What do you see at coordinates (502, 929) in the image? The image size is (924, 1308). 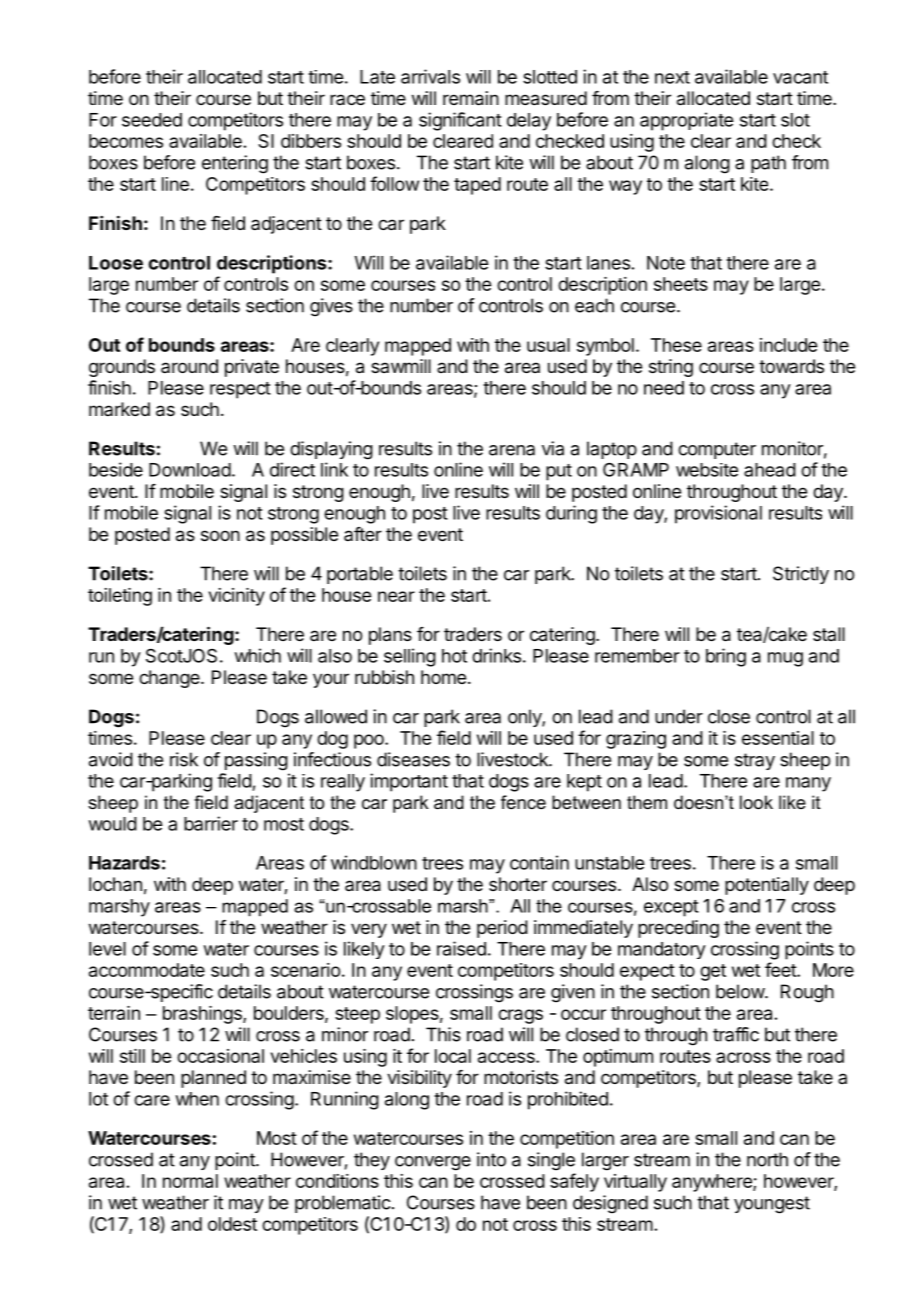 I see `period` at bounding box center [502, 929].
